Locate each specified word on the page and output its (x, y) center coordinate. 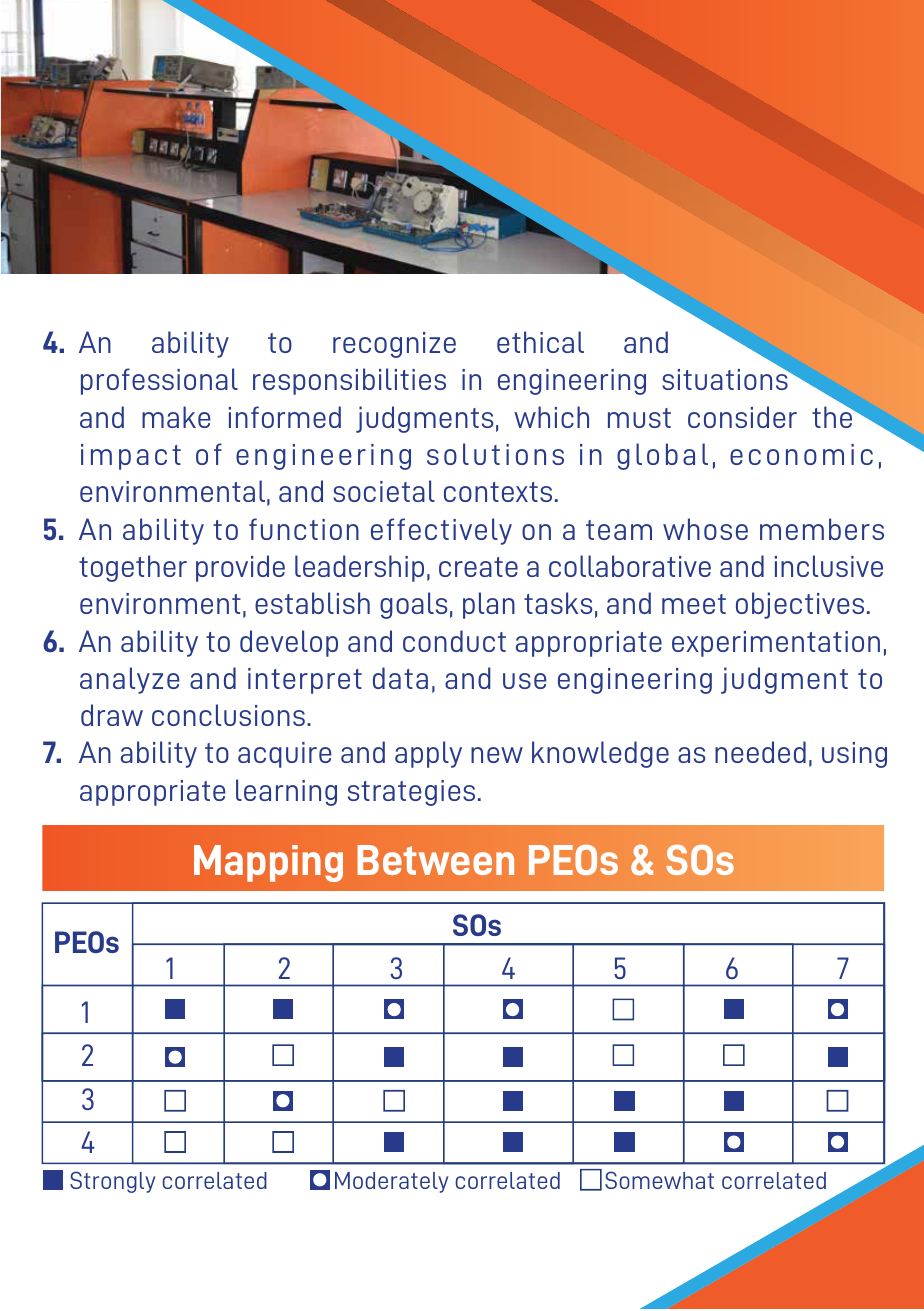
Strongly (113, 1182)
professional (159, 381)
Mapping (268, 863)
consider (742, 417)
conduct (454, 641)
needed (760, 752)
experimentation (776, 644)
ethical (540, 342)
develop (289, 643)
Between (436, 860)
